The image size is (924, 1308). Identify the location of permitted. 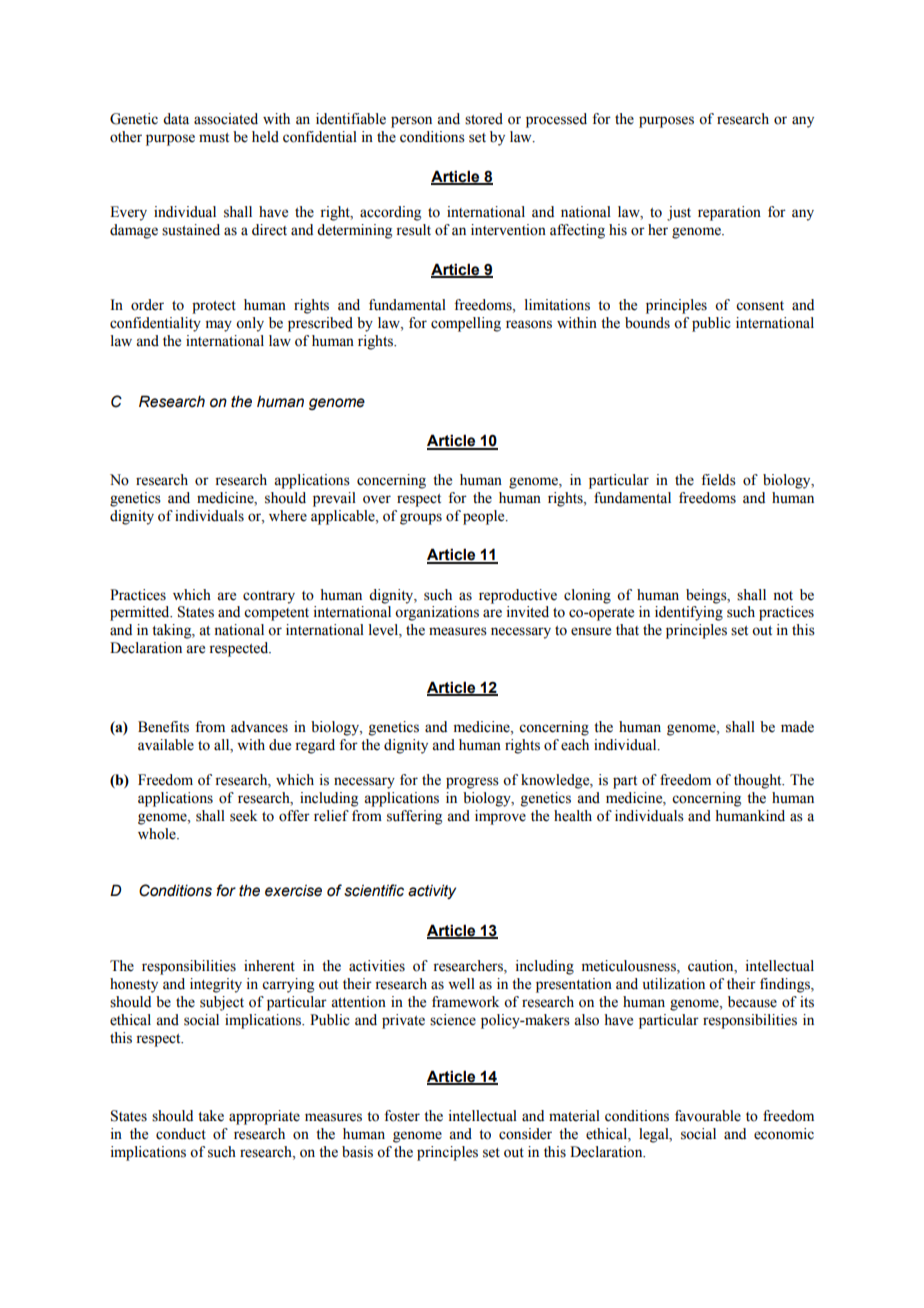
(141, 613).
